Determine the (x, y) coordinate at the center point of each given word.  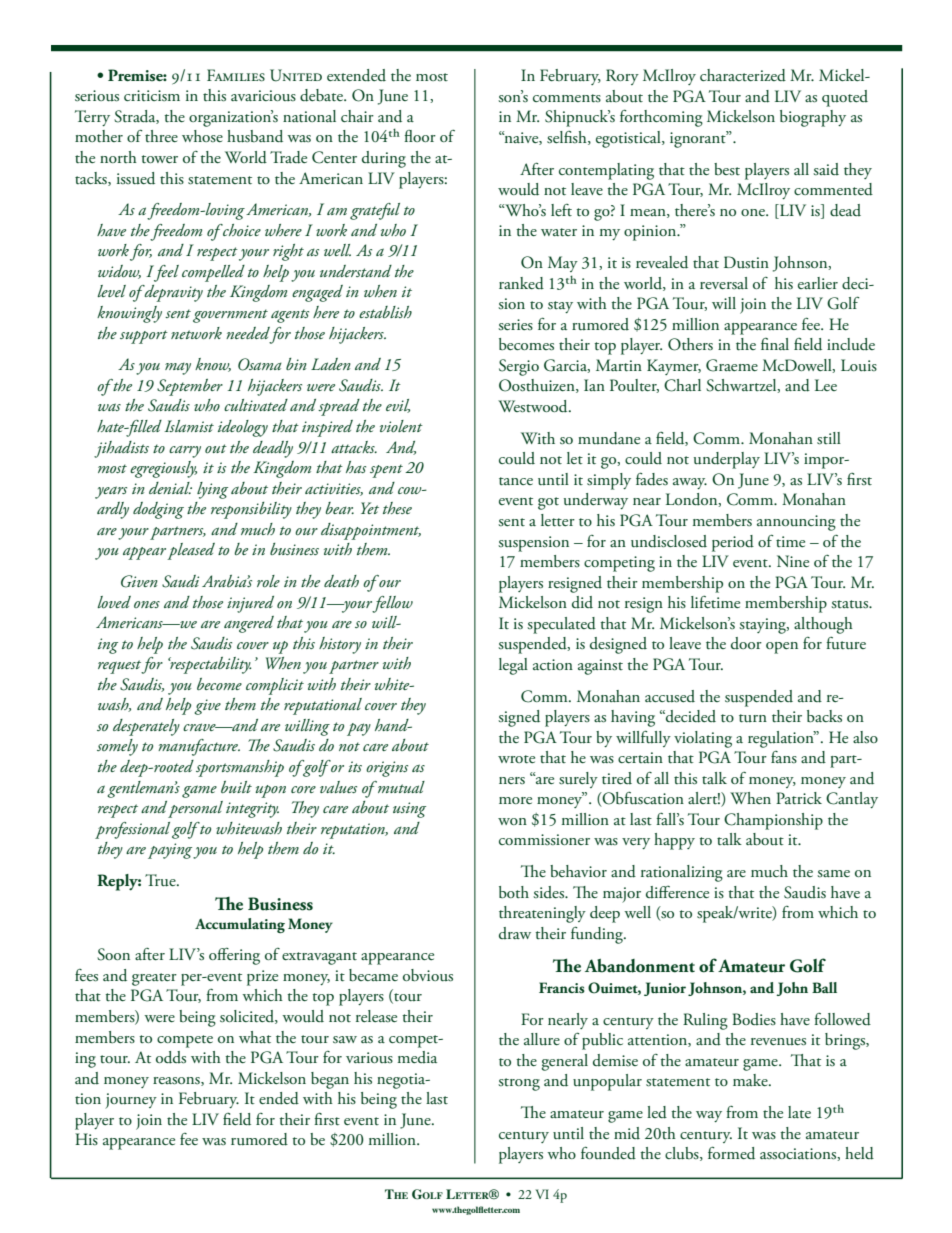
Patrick (799, 798)
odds (171, 1057)
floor (420, 136)
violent (401, 426)
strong (519, 1084)
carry (185, 451)
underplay (727, 460)
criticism (152, 95)
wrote (516, 759)
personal (195, 809)
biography (813, 118)
